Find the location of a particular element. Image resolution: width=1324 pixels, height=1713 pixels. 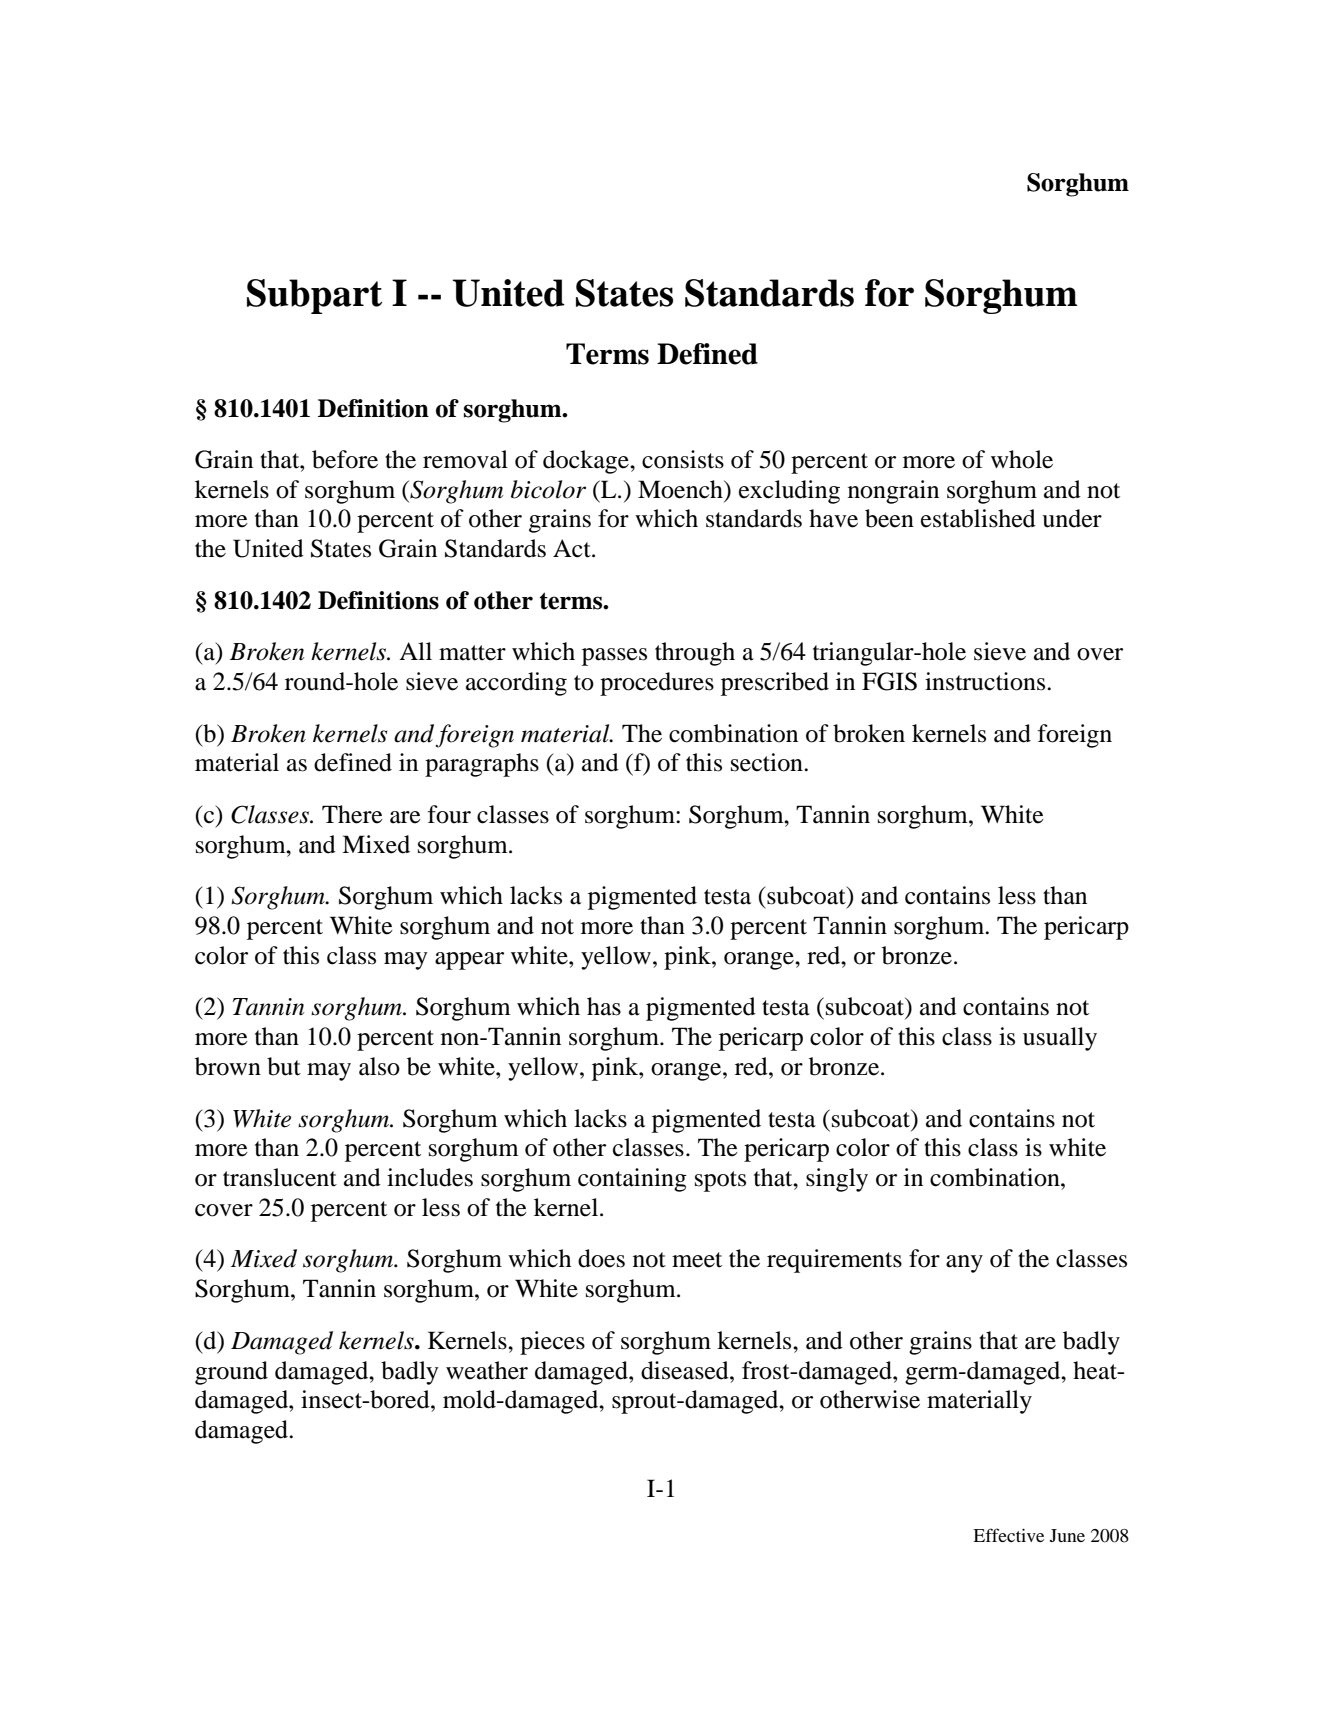

consists is located at coordinates (683, 459).
